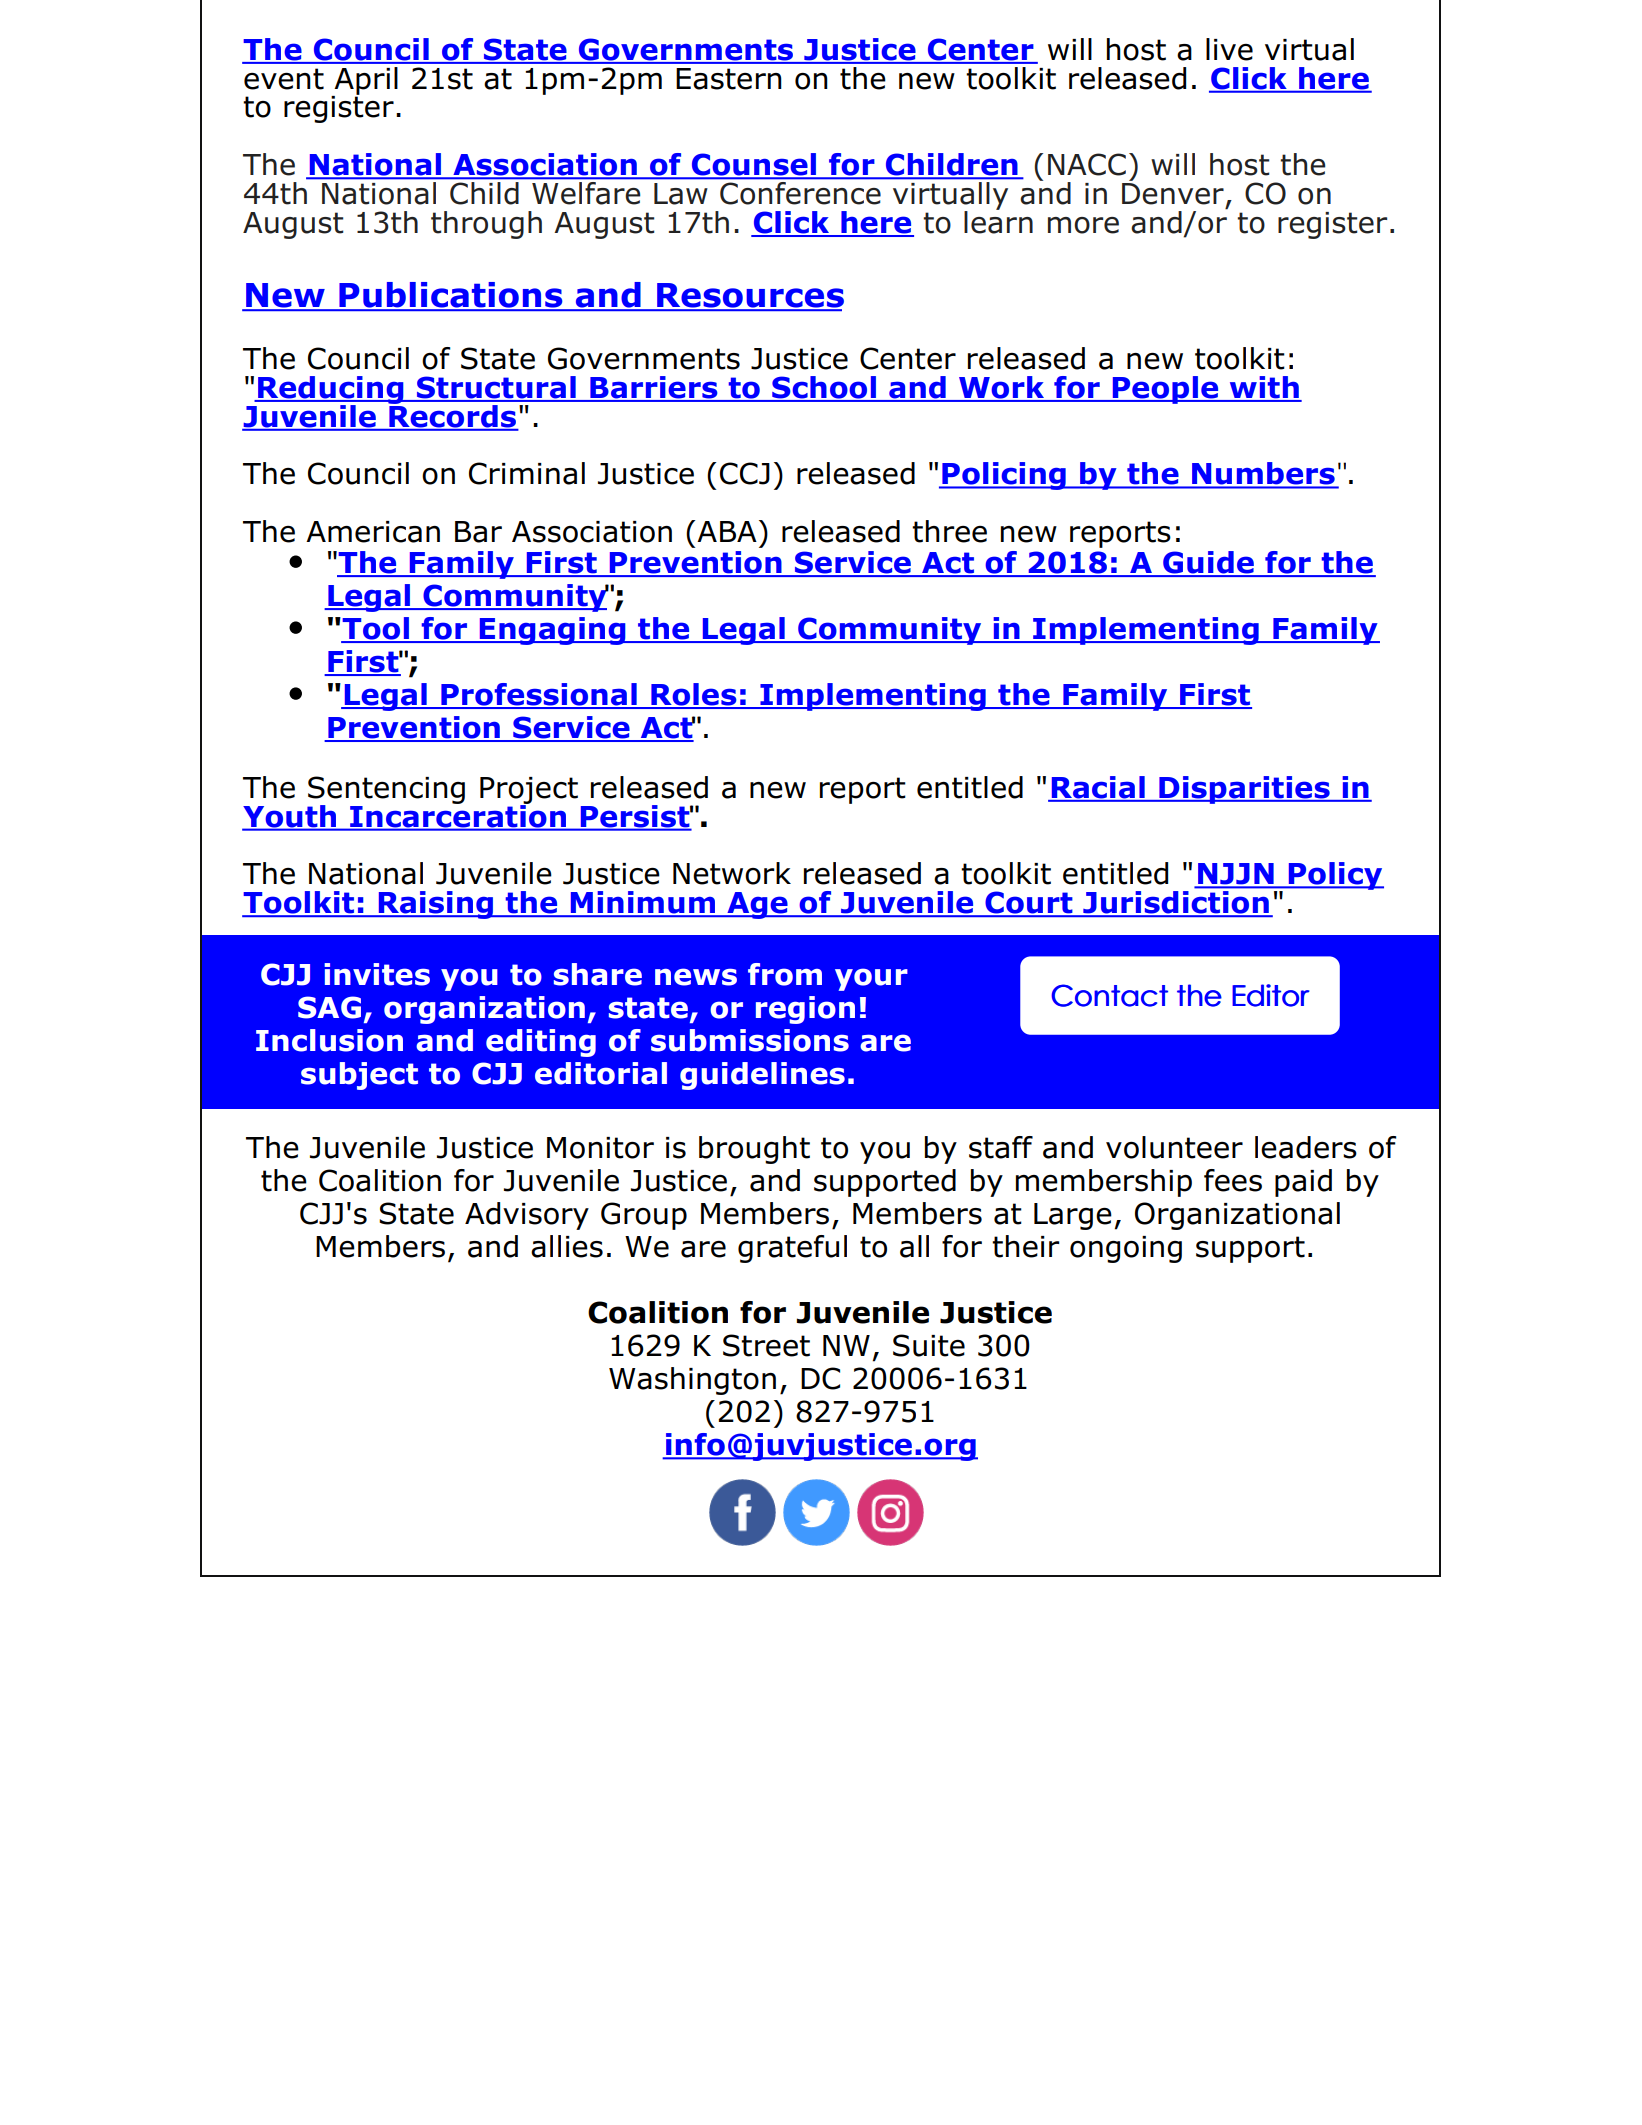 The width and height of the screenshot is (1642, 2125). Describe the element at coordinates (1263, 474) in the screenshot. I see `Numbers` at that location.
